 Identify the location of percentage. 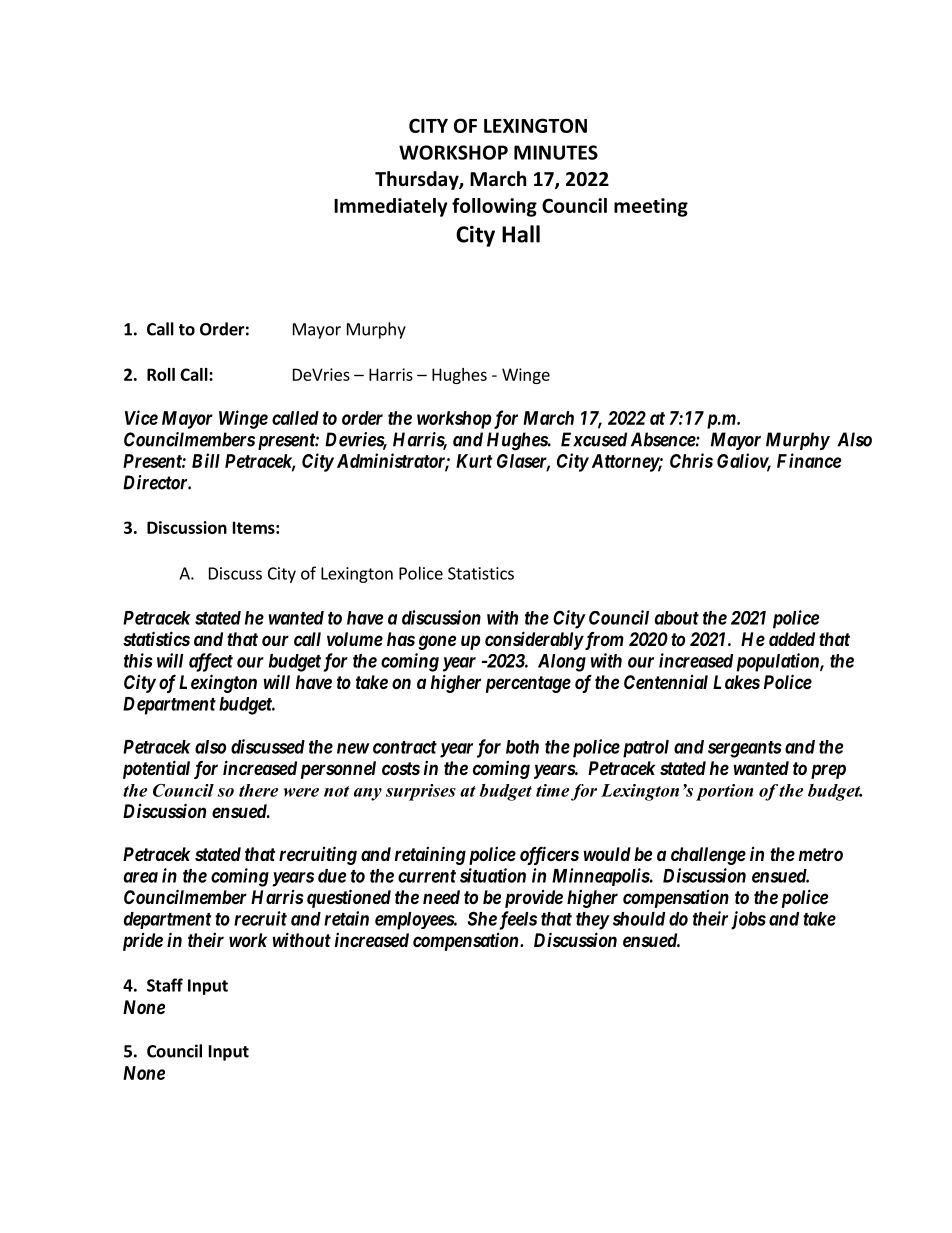
(528, 684).
